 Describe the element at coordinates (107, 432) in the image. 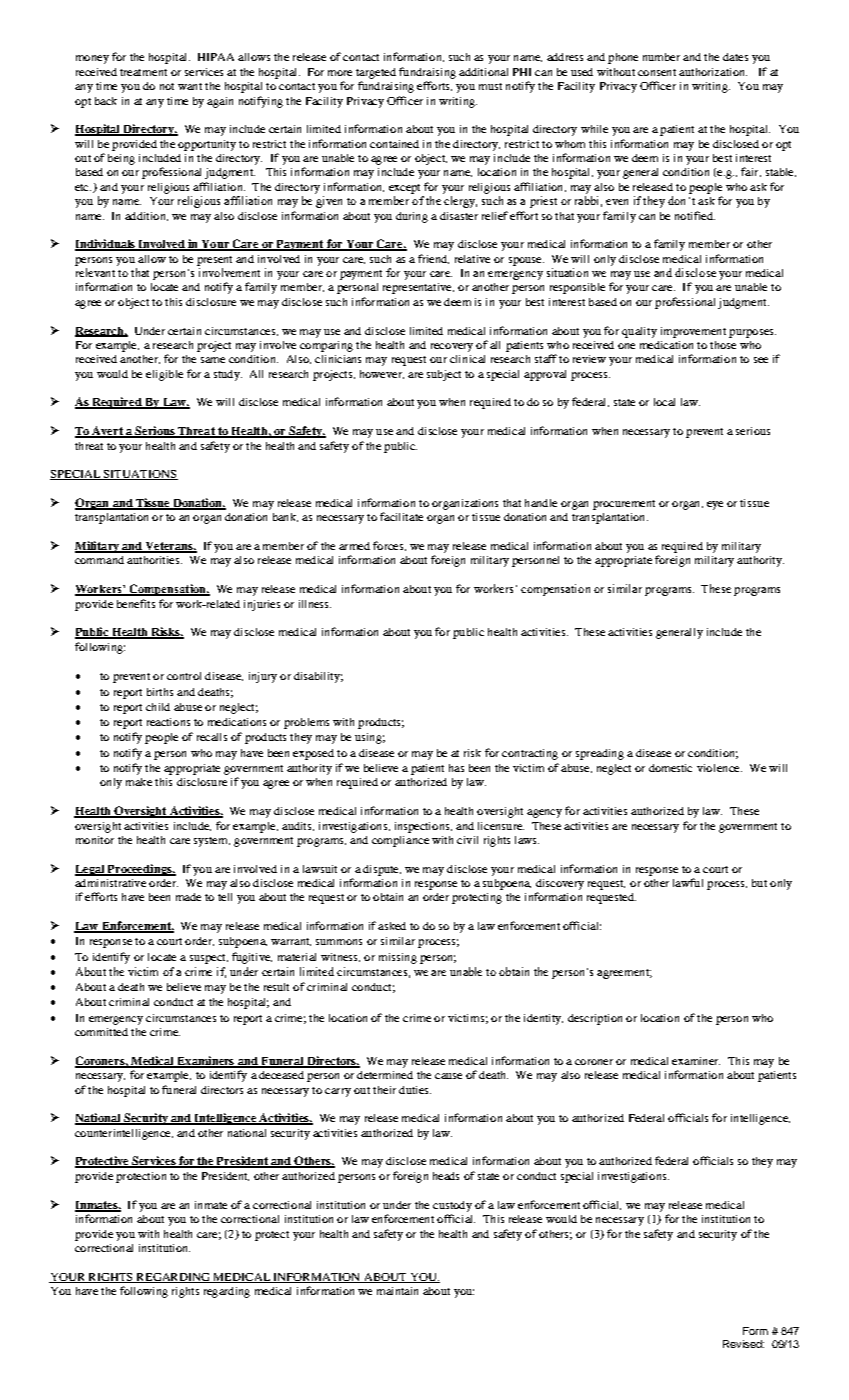

I see `Avert` at that location.
